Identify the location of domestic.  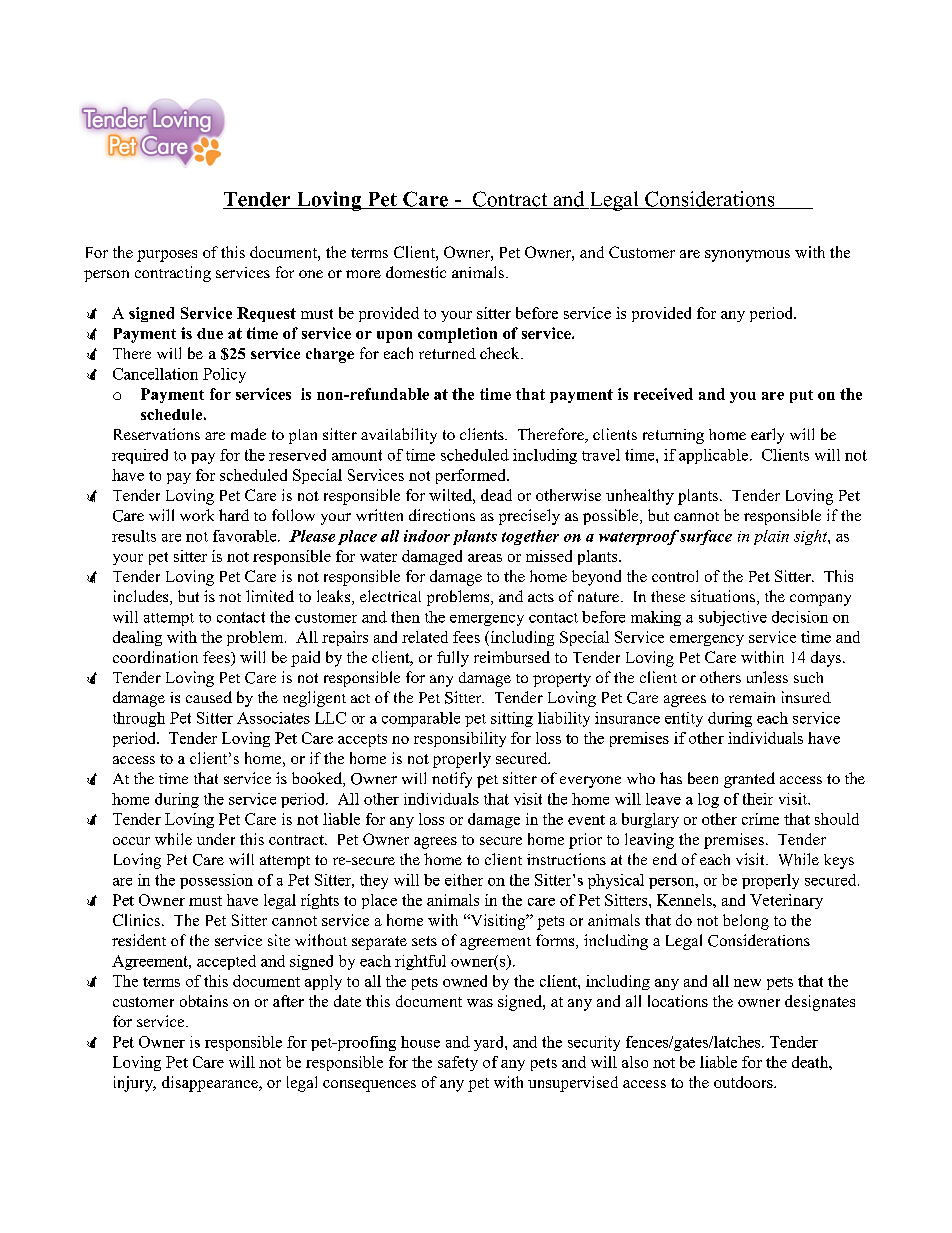
(416, 272).
